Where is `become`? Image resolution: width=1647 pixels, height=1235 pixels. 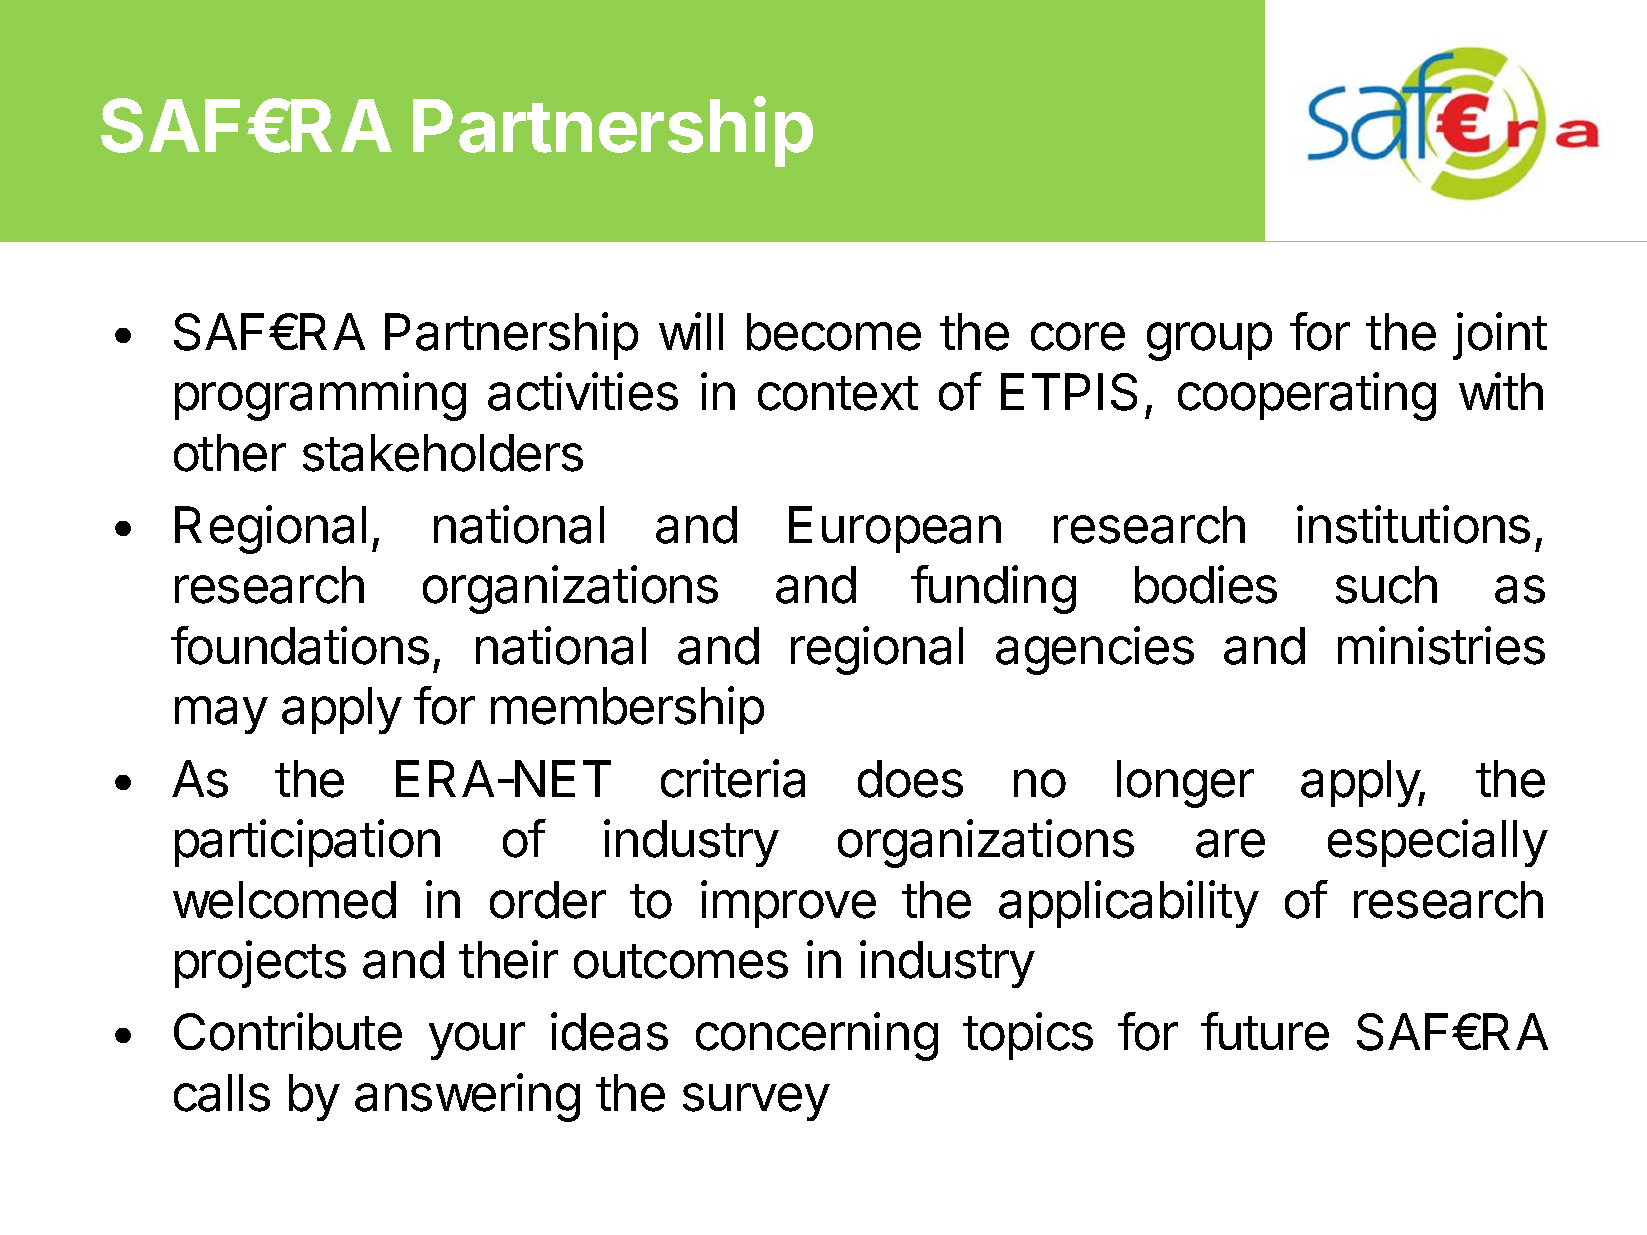 become is located at coordinates (834, 332).
